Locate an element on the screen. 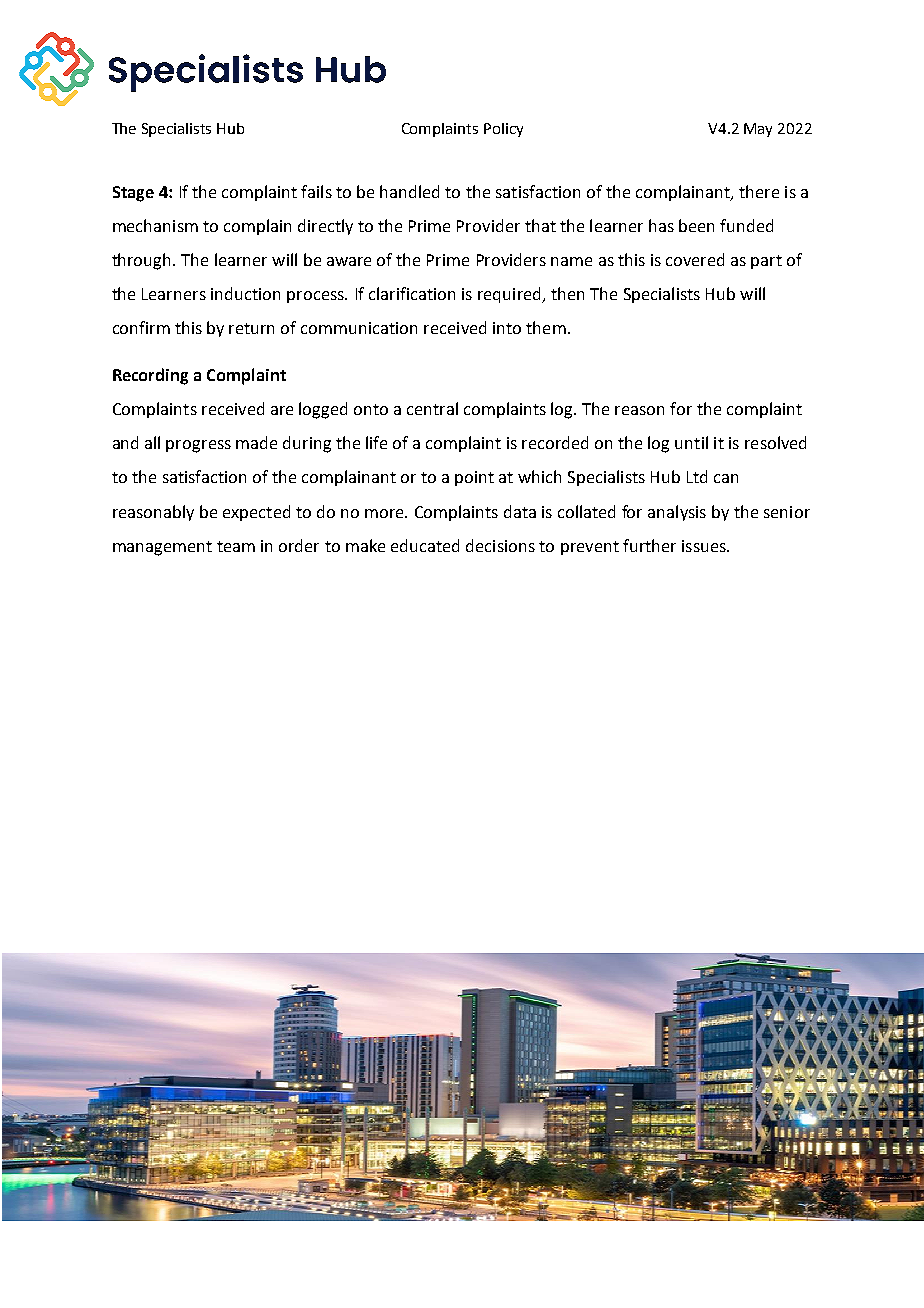 The width and height of the screenshot is (924, 1308). induction is located at coordinates (245, 293).
